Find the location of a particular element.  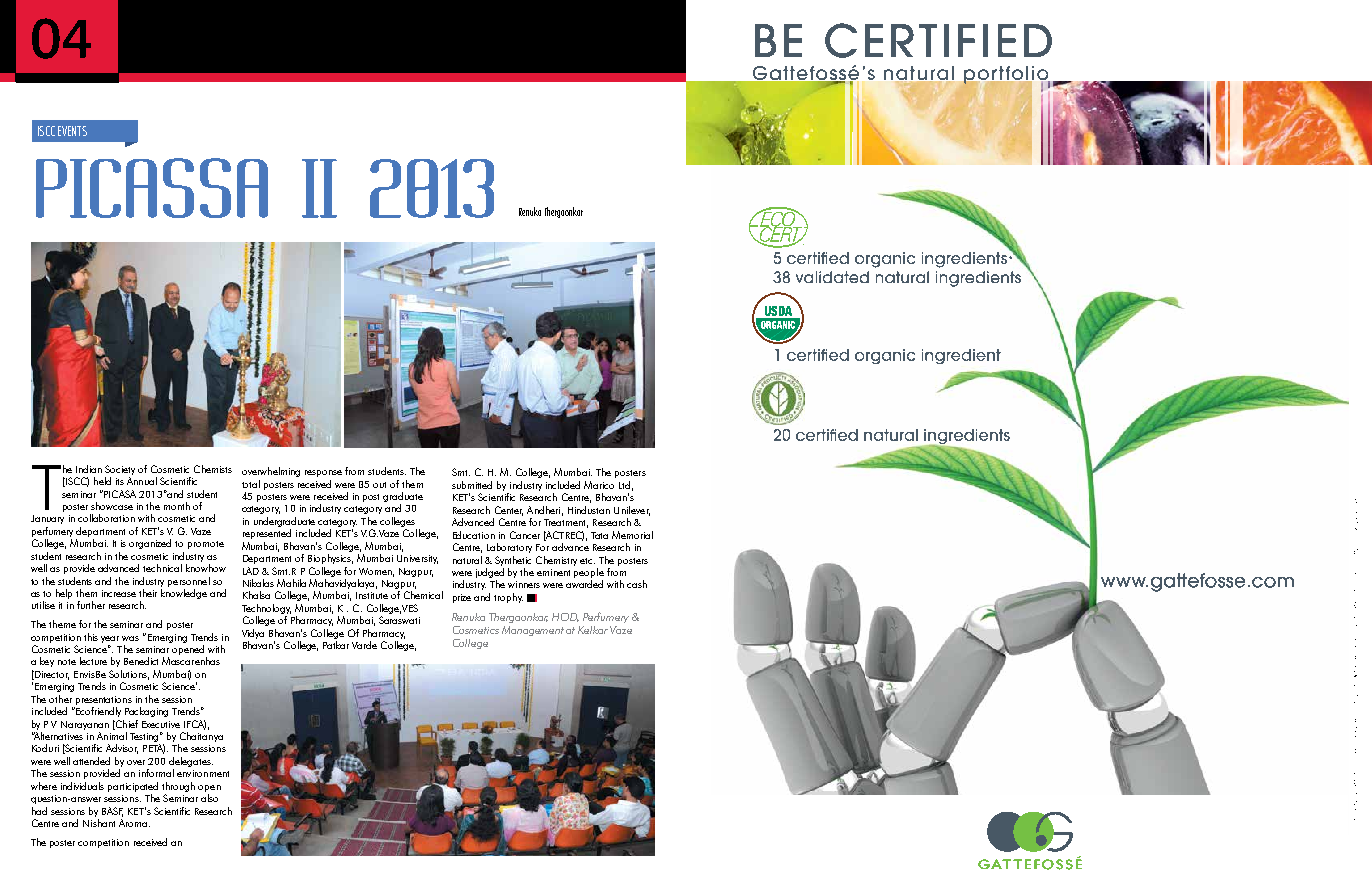

participated is located at coordinates (133, 787).
